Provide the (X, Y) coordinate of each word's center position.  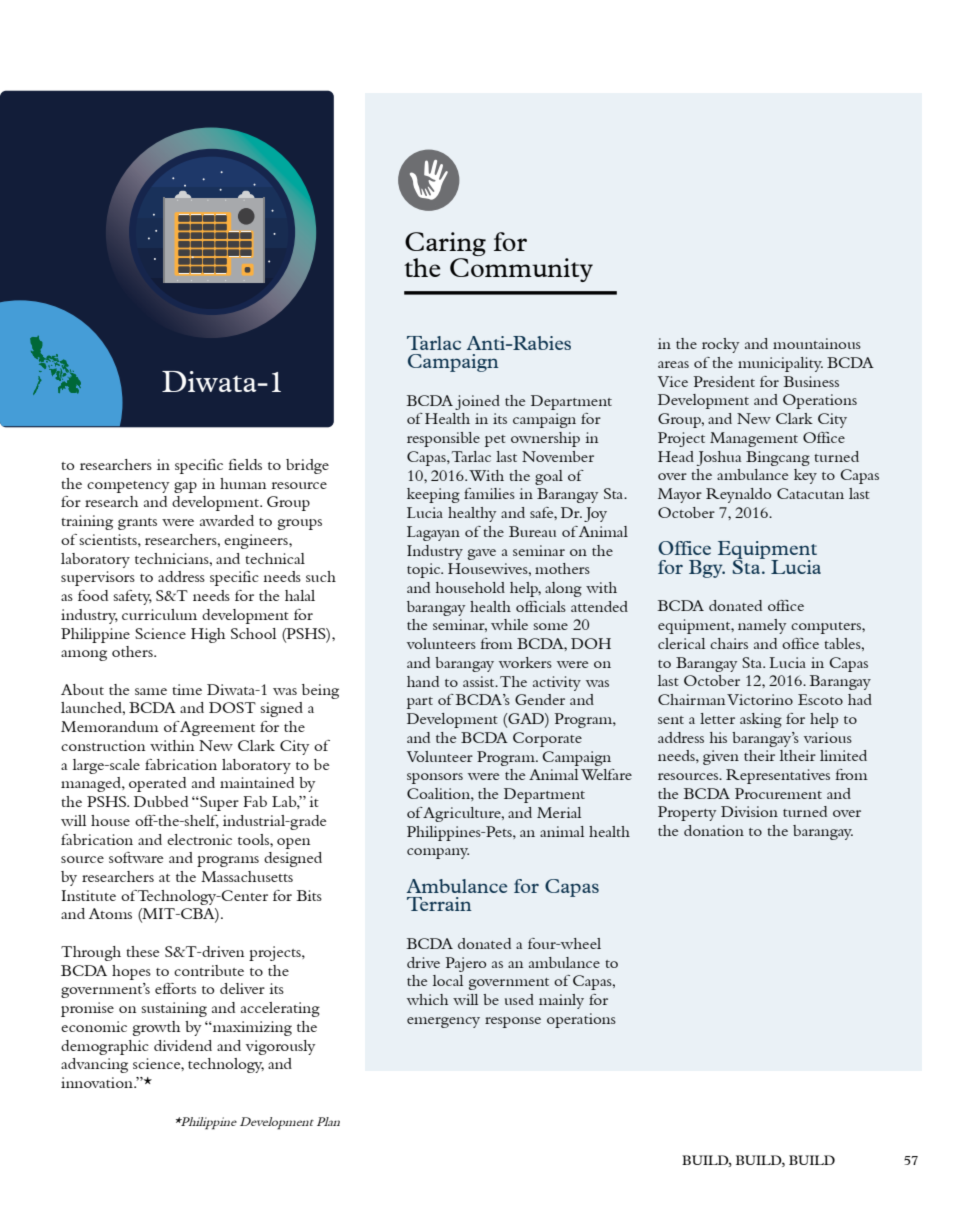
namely (762, 626)
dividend (183, 1045)
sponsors (435, 778)
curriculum (159, 614)
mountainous (817, 343)
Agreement (217, 728)
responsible (443, 439)
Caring (445, 245)
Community (521, 268)
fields (245, 464)
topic (425, 570)
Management (754, 439)
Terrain (439, 904)
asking (761, 720)
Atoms (110, 913)
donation (714, 830)
